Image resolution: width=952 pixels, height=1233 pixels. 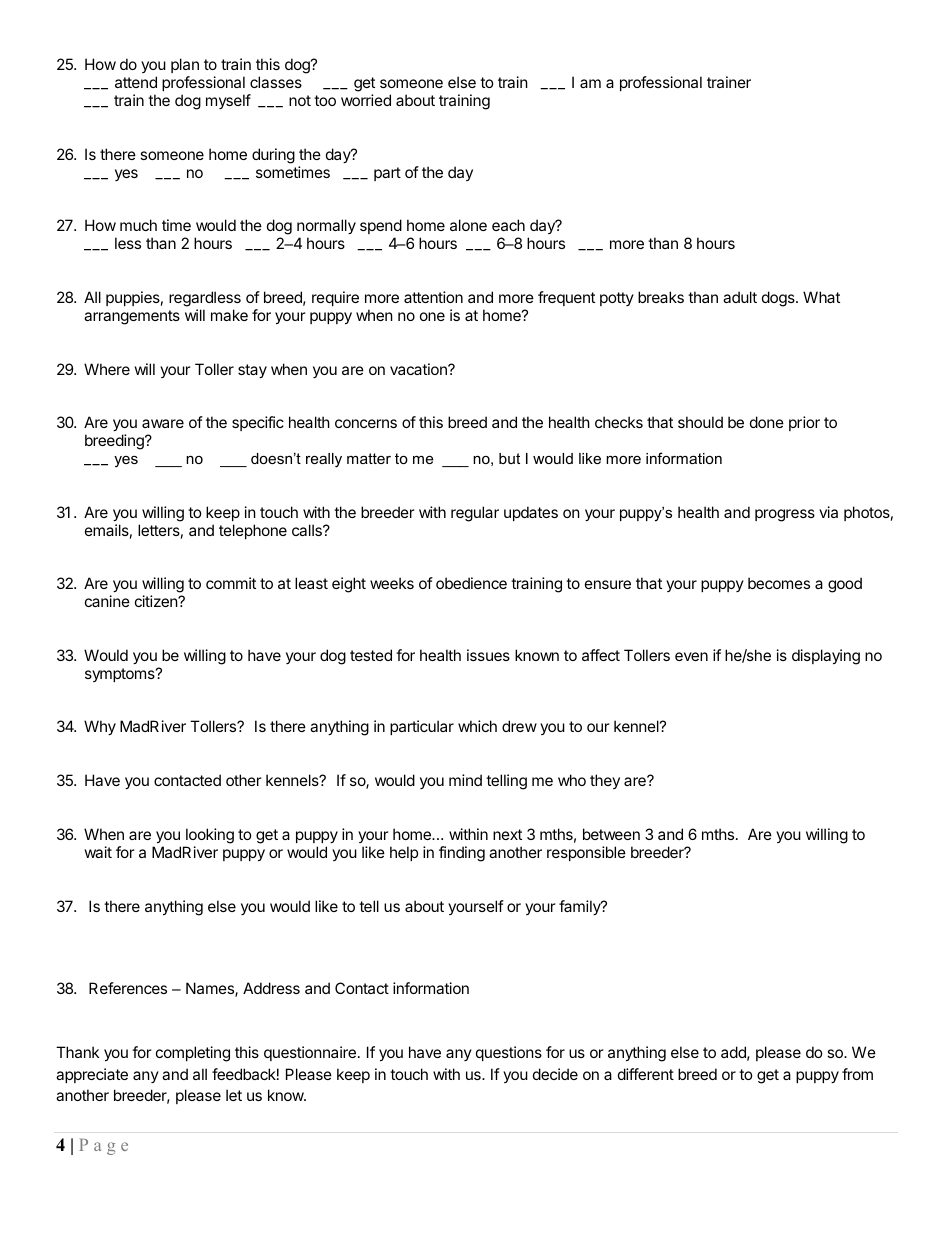 What do you see at coordinates (210, 836) in the screenshot?
I see `looking` at bounding box center [210, 836].
